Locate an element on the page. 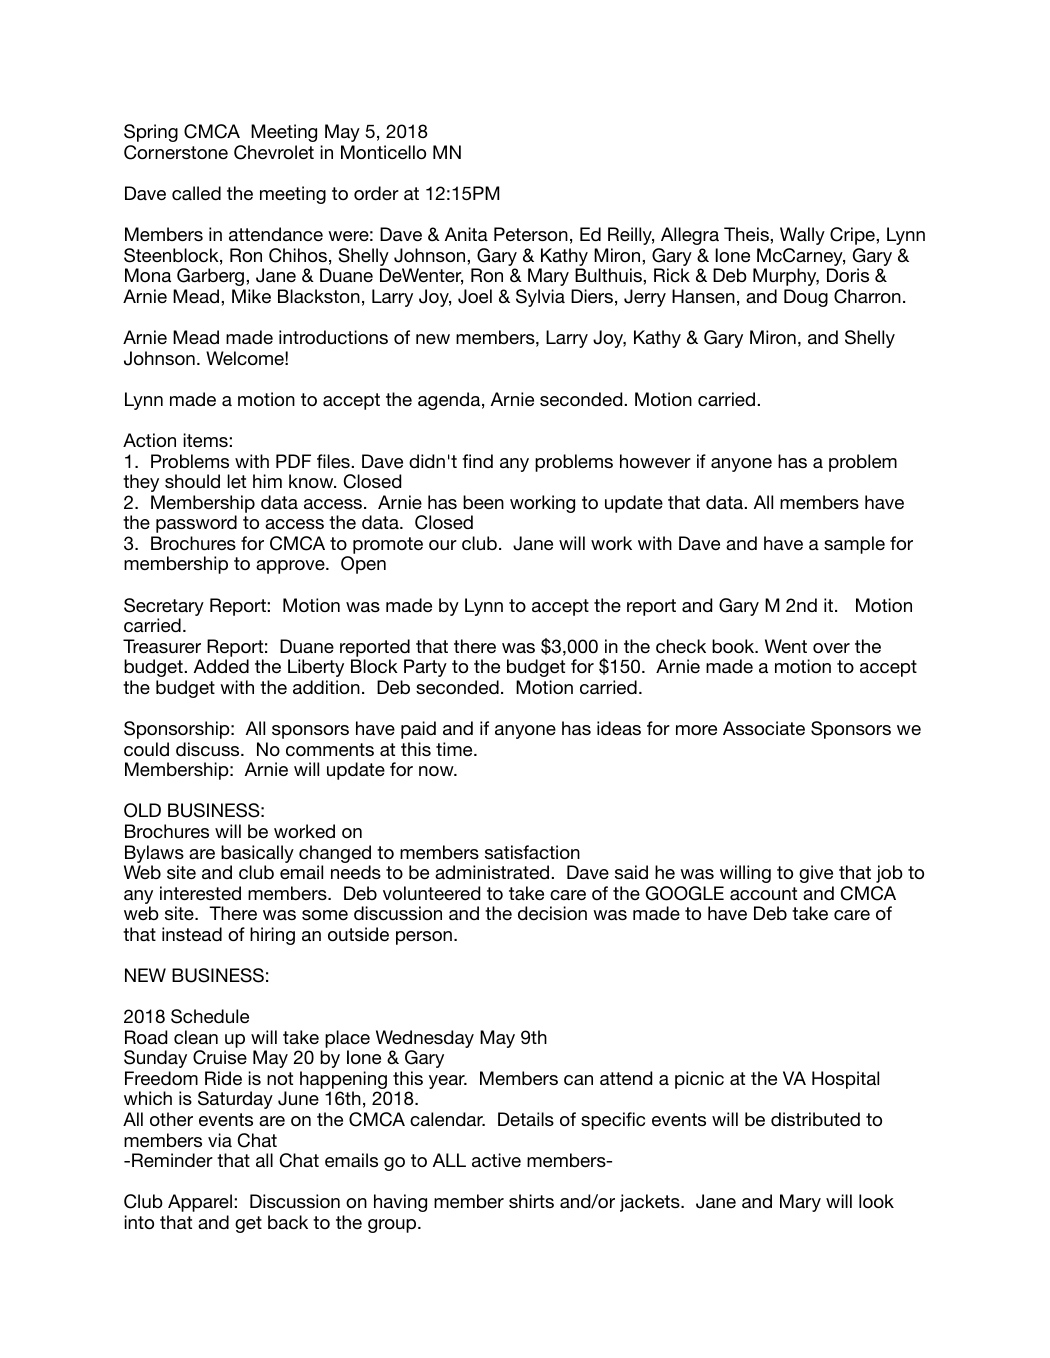 This image has width=1050, height=1358. Chevrolet is located at coordinates (274, 152).
